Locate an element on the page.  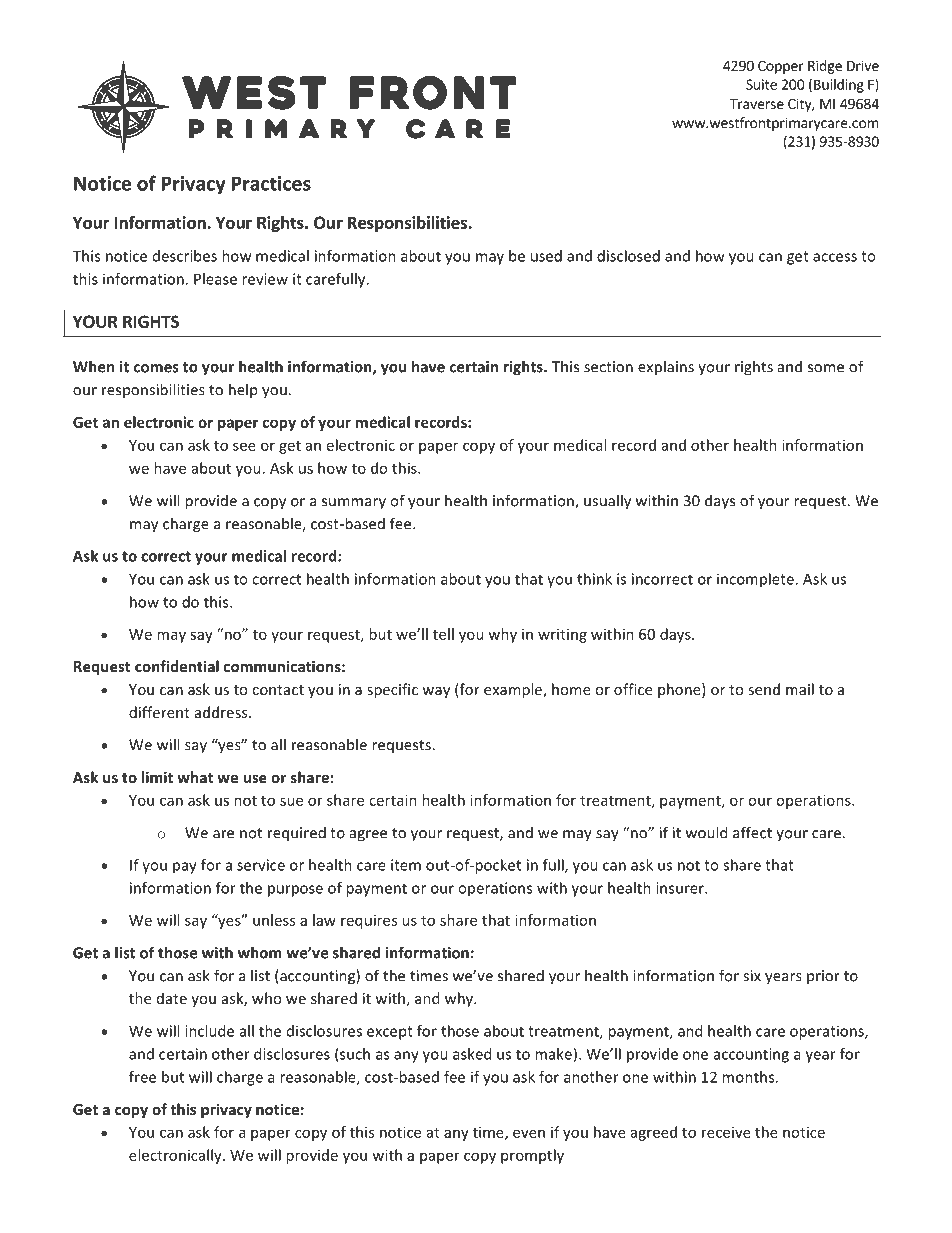
see is located at coordinates (244, 446).
